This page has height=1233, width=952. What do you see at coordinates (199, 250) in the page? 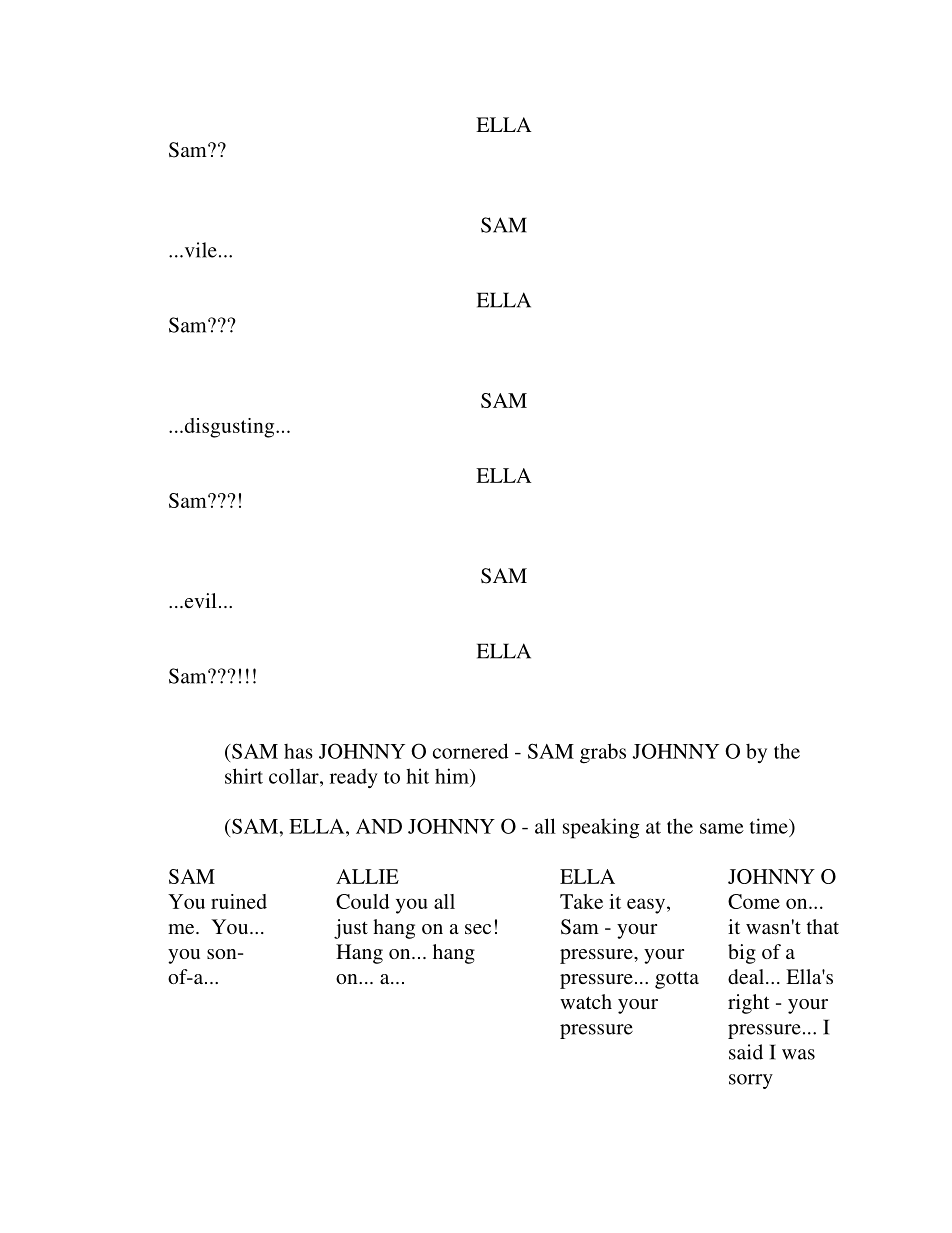
I see `vile` at bounding box center [199, 250].
